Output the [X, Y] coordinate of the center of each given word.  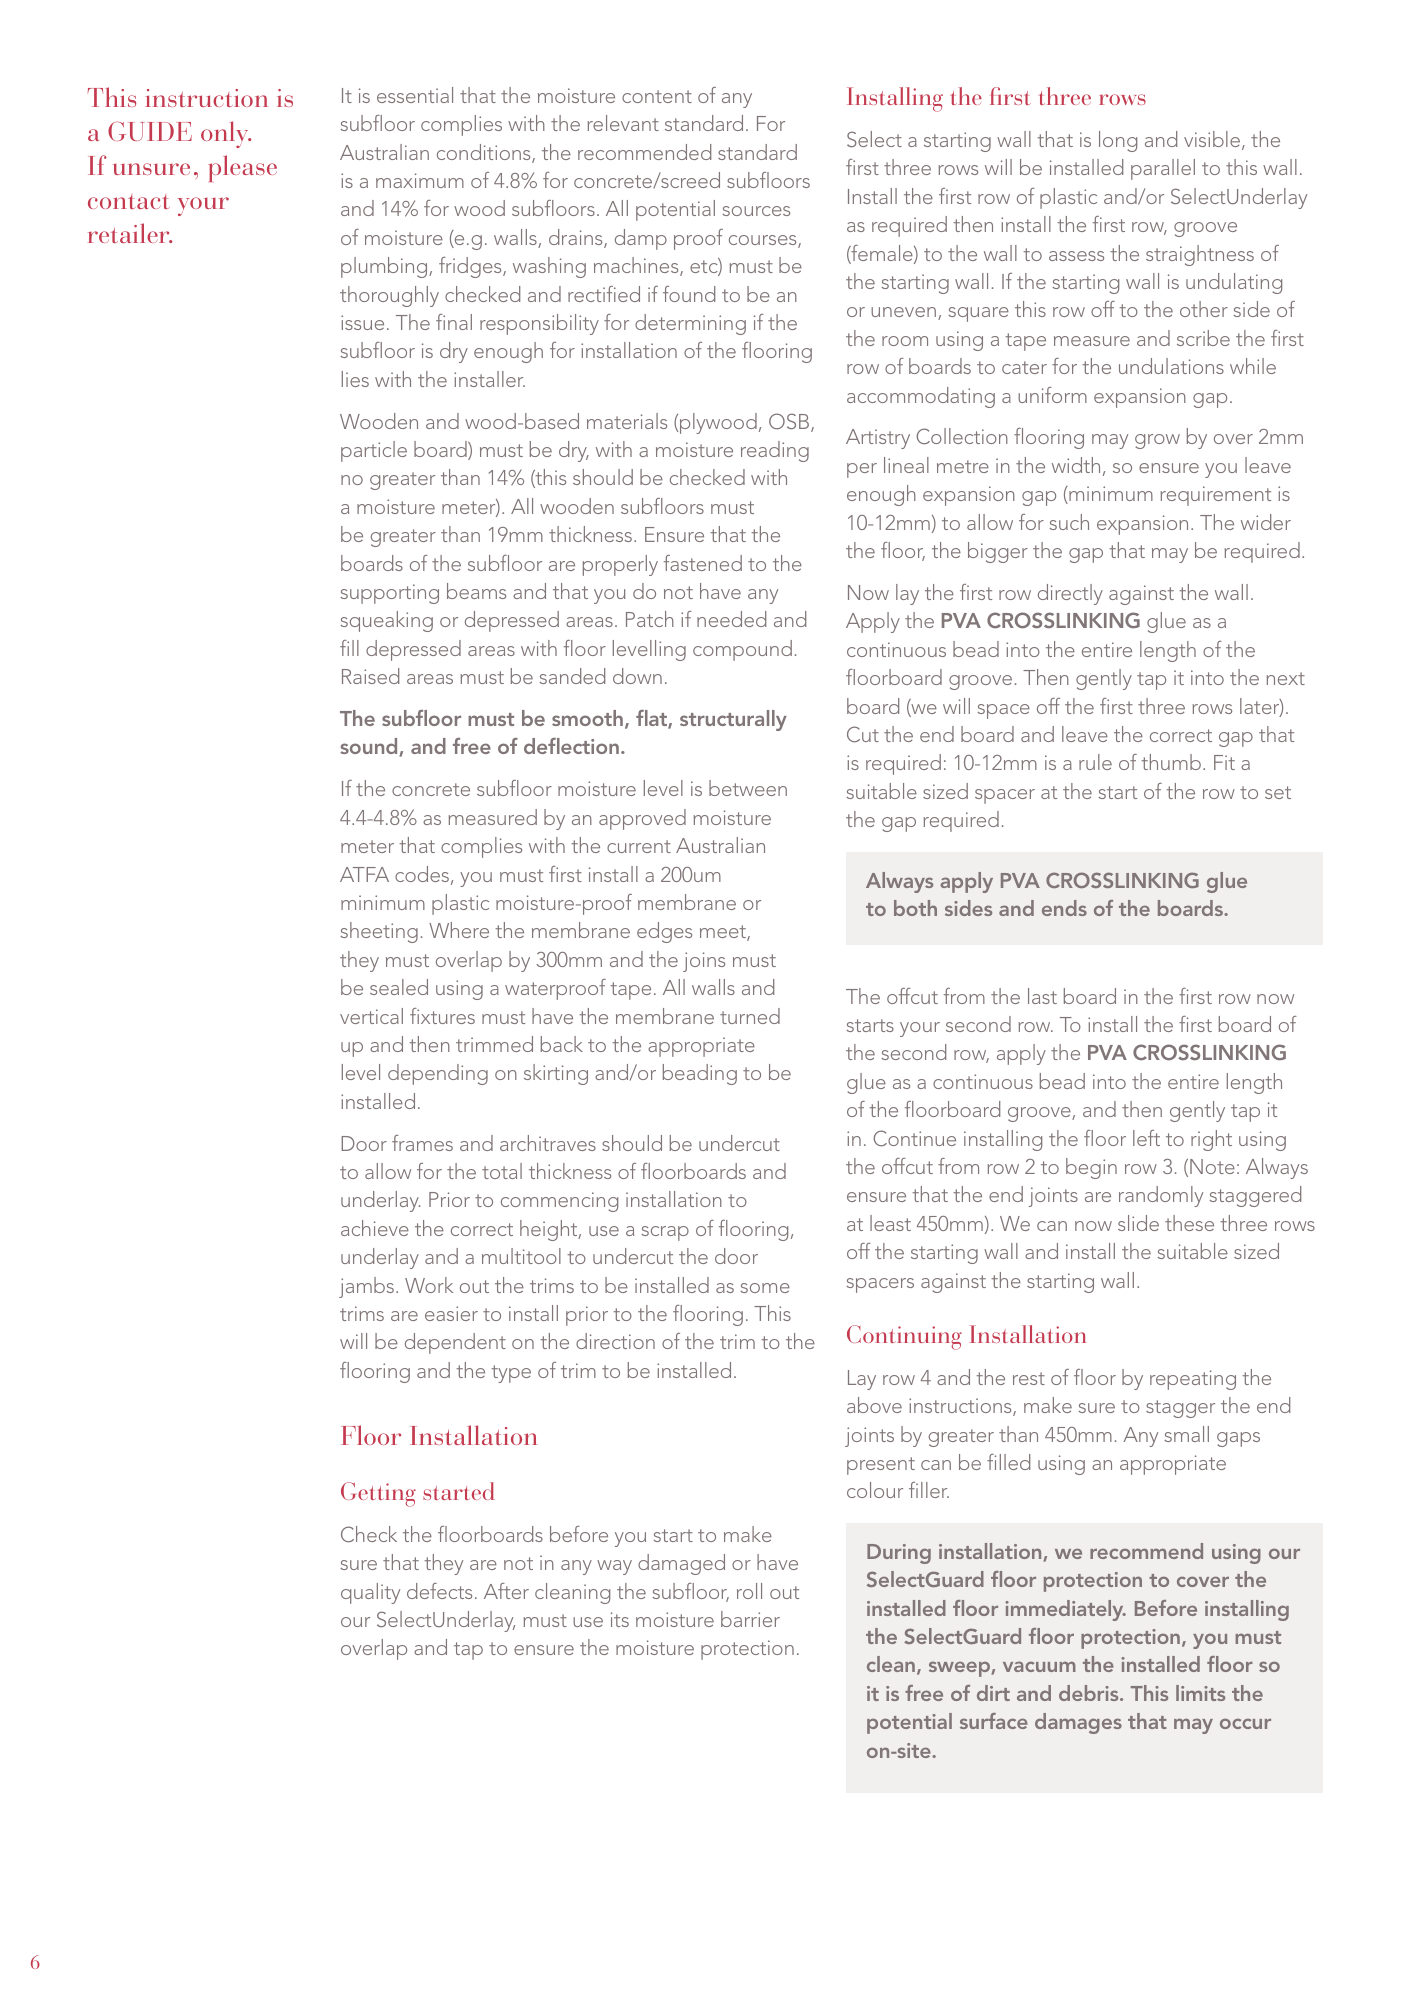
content [657, 96]
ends [1064, 908]
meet [724, 933]
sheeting [379, 932]
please [242, 168]
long [1118, 141]
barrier [750, 1619]
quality [370, 1593]
